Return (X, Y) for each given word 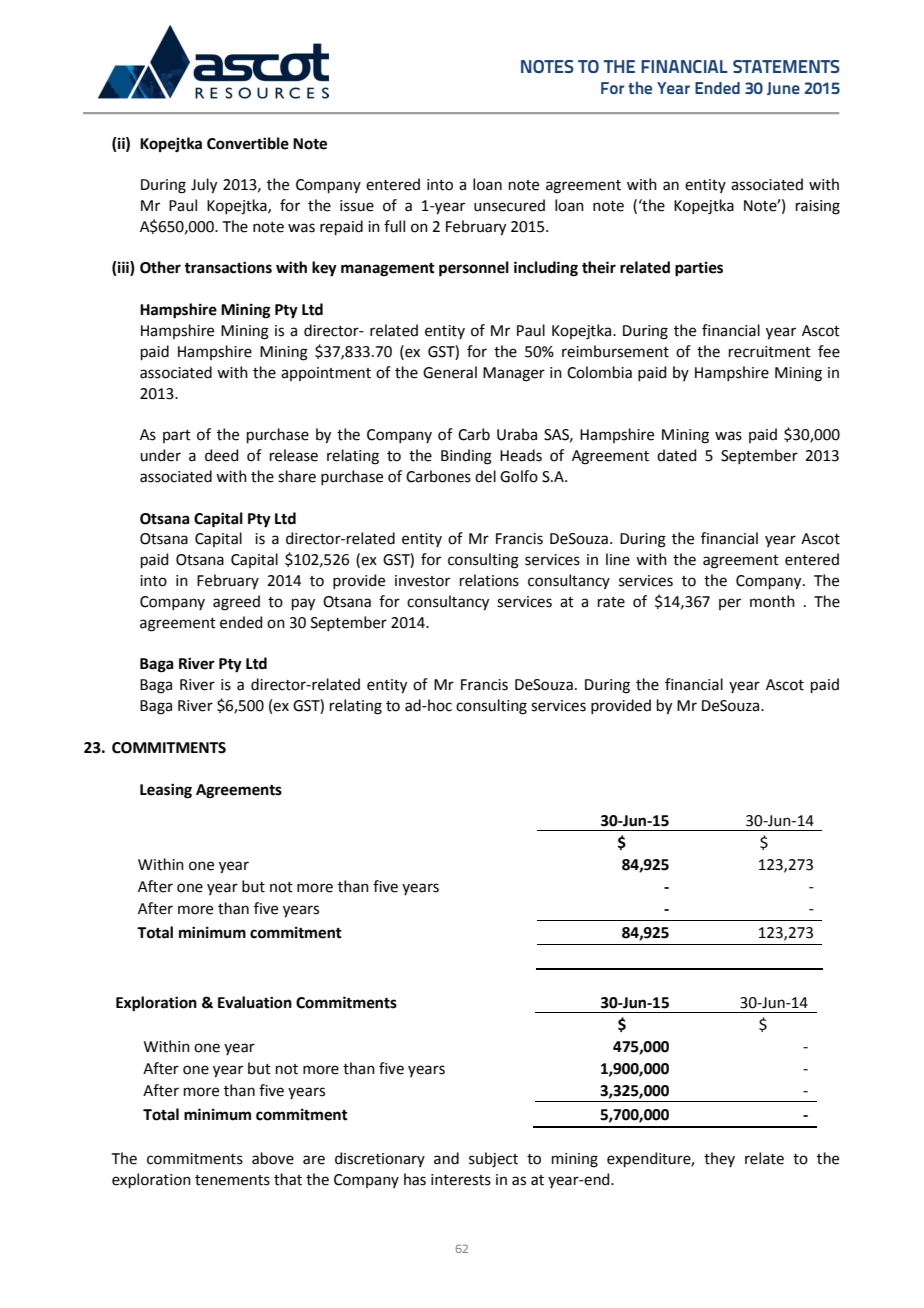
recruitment (770, 352)
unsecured (509, 205)
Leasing (166, 791)
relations (489, 580)
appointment (326, 374)
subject (493, 1160)
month (772, 601)
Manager (514, 374)
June (783, 88)
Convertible (248, 143)
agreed (236, 603)
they (719, 1159)
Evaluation (255, 1002)
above (273, 1158)
